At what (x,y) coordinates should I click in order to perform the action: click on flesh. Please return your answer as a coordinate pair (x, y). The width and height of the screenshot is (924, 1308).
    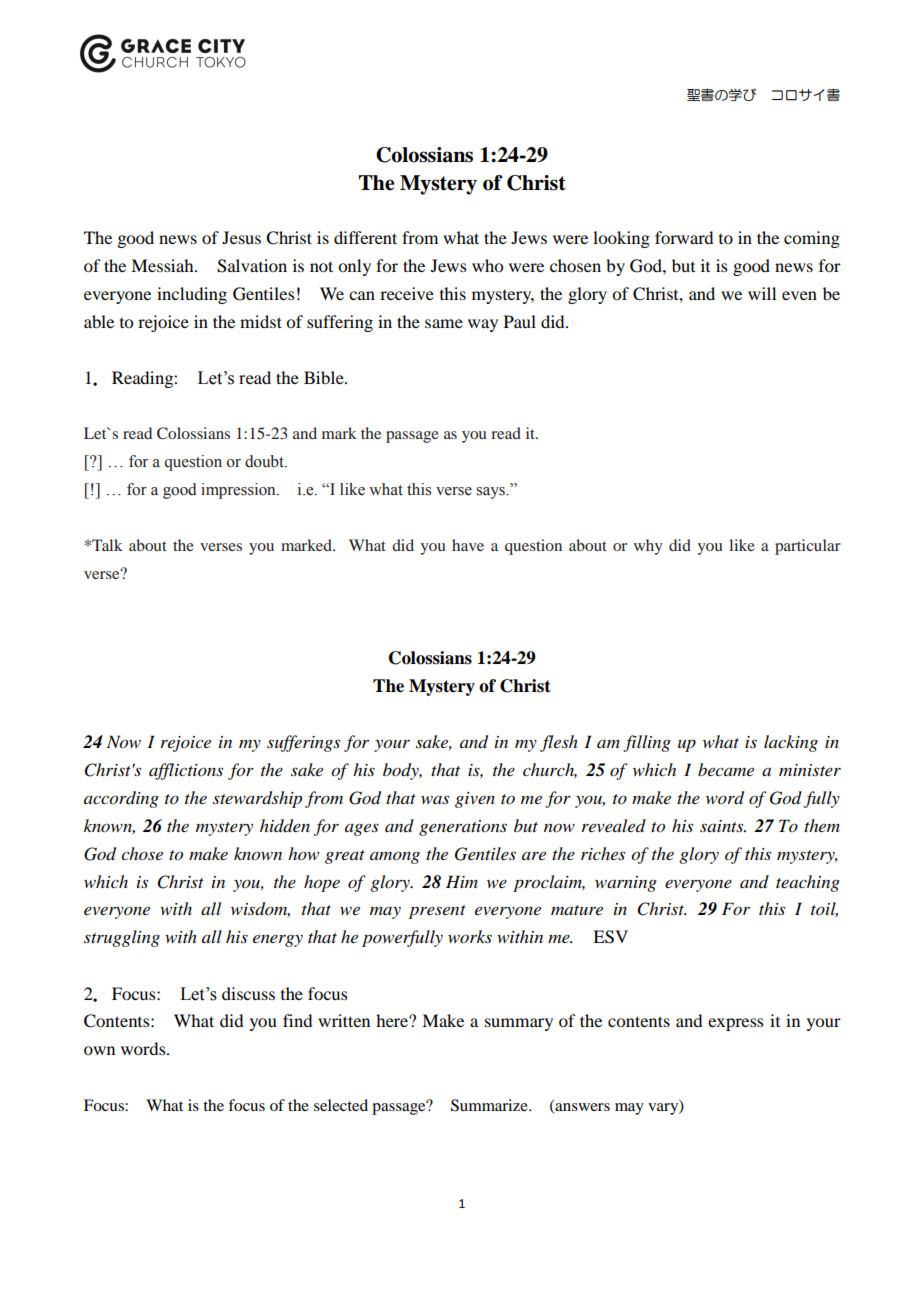
    Looking at the image, I should click on (559, 743).
